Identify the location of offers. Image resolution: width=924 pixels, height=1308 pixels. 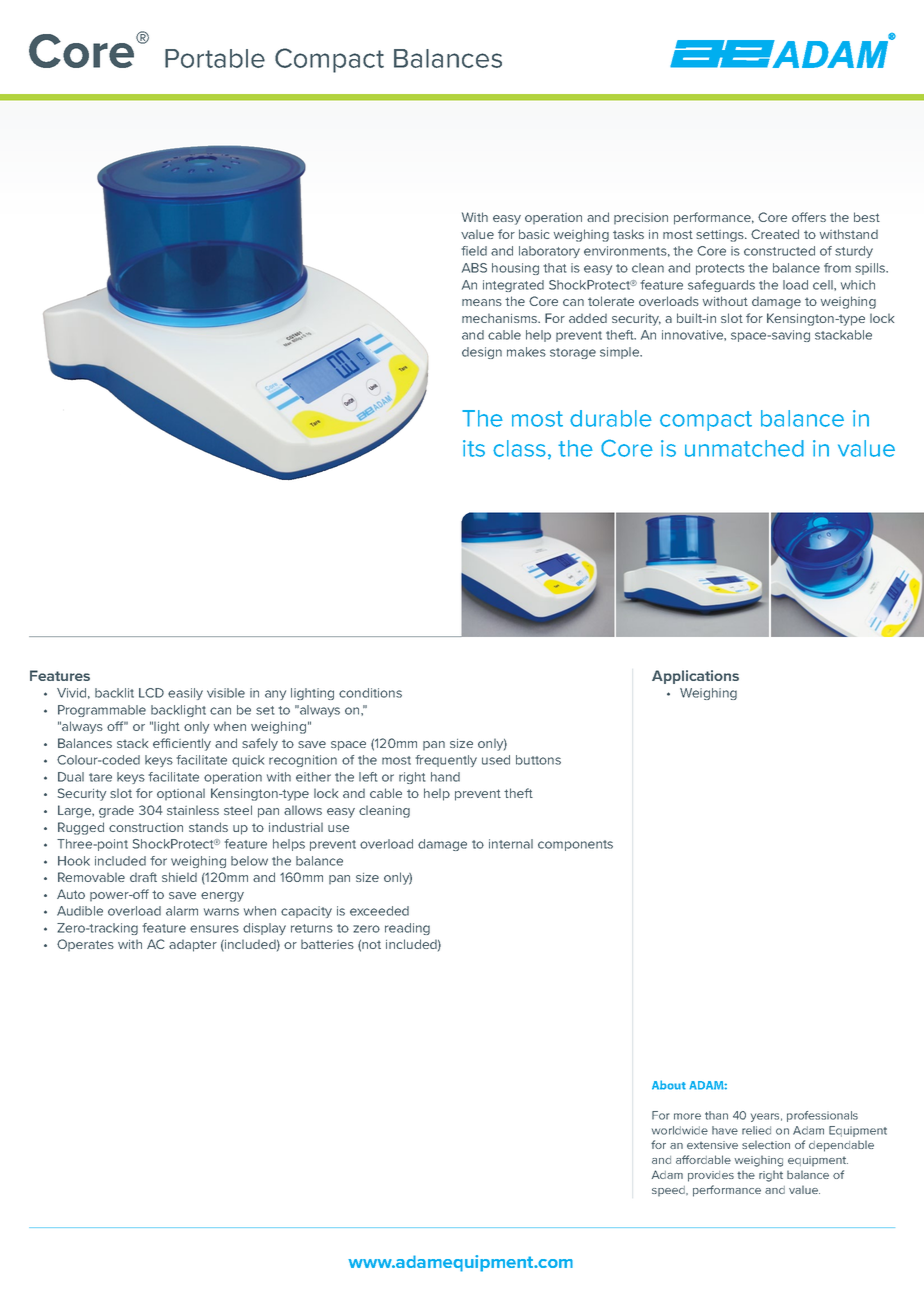
(809, 217).
